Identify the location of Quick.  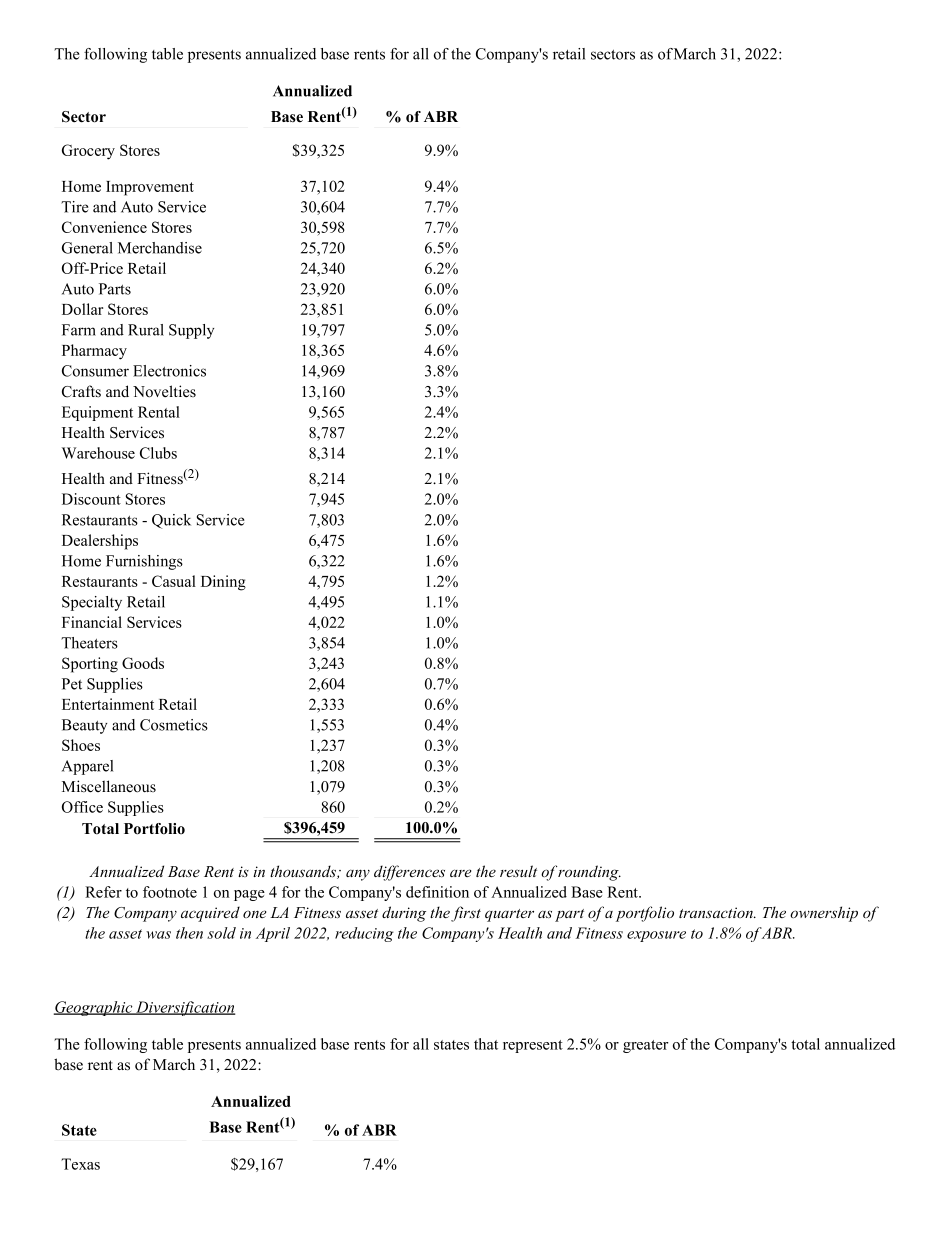
(171, 521).
